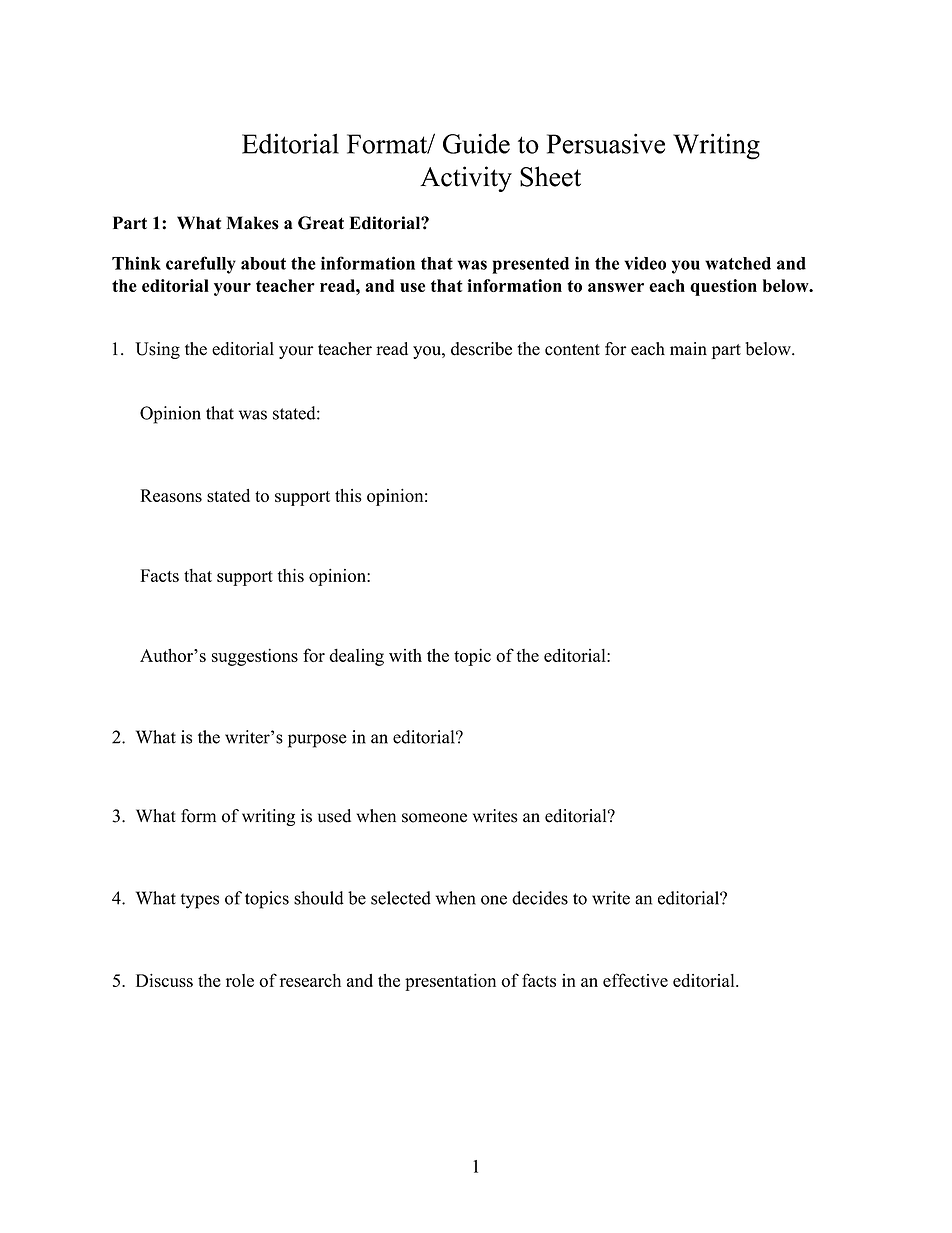  I want to click on main, so click(688, 348).
